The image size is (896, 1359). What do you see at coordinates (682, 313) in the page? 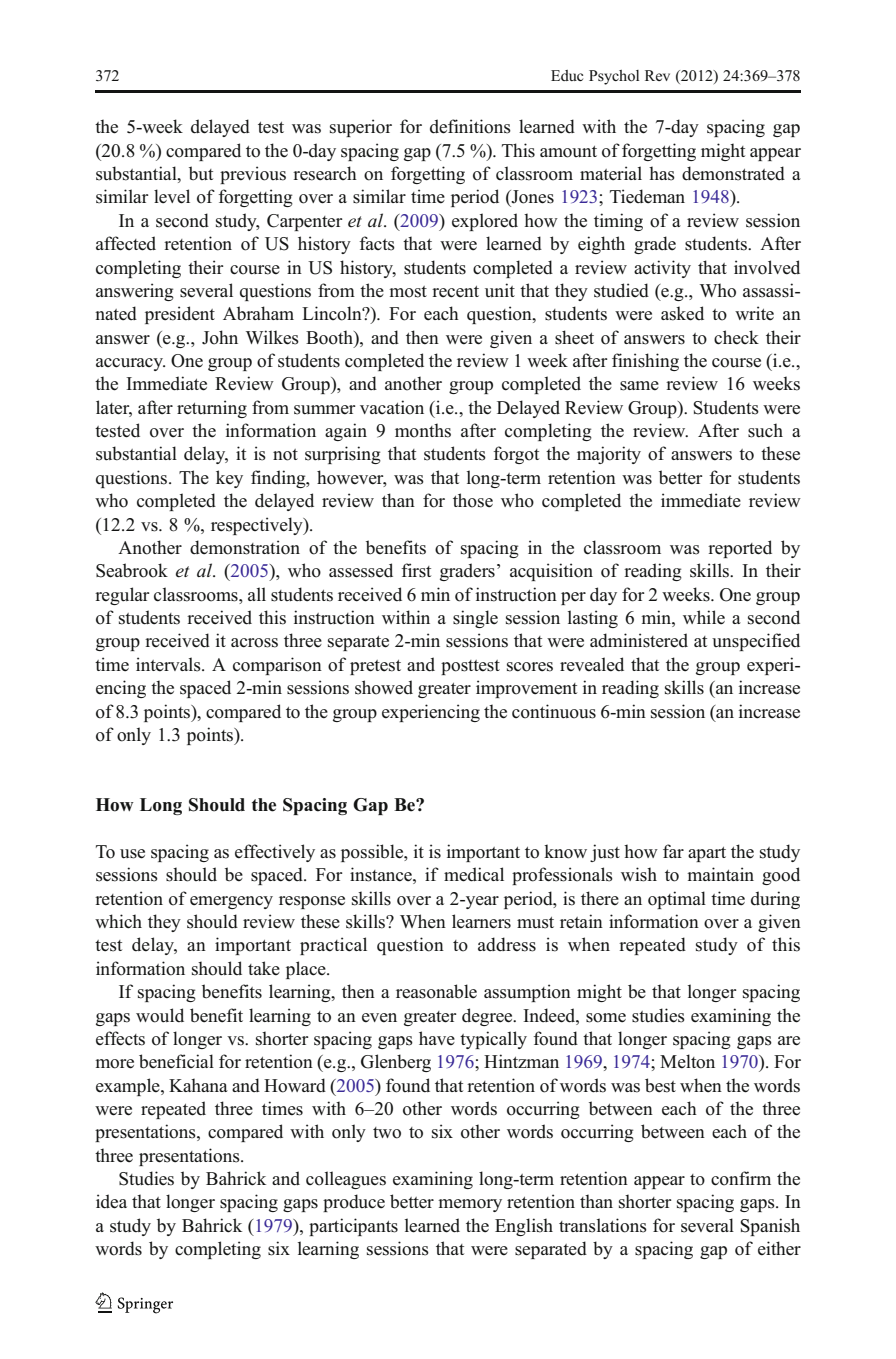
I see `asked` at bounding box center [682, 313].
